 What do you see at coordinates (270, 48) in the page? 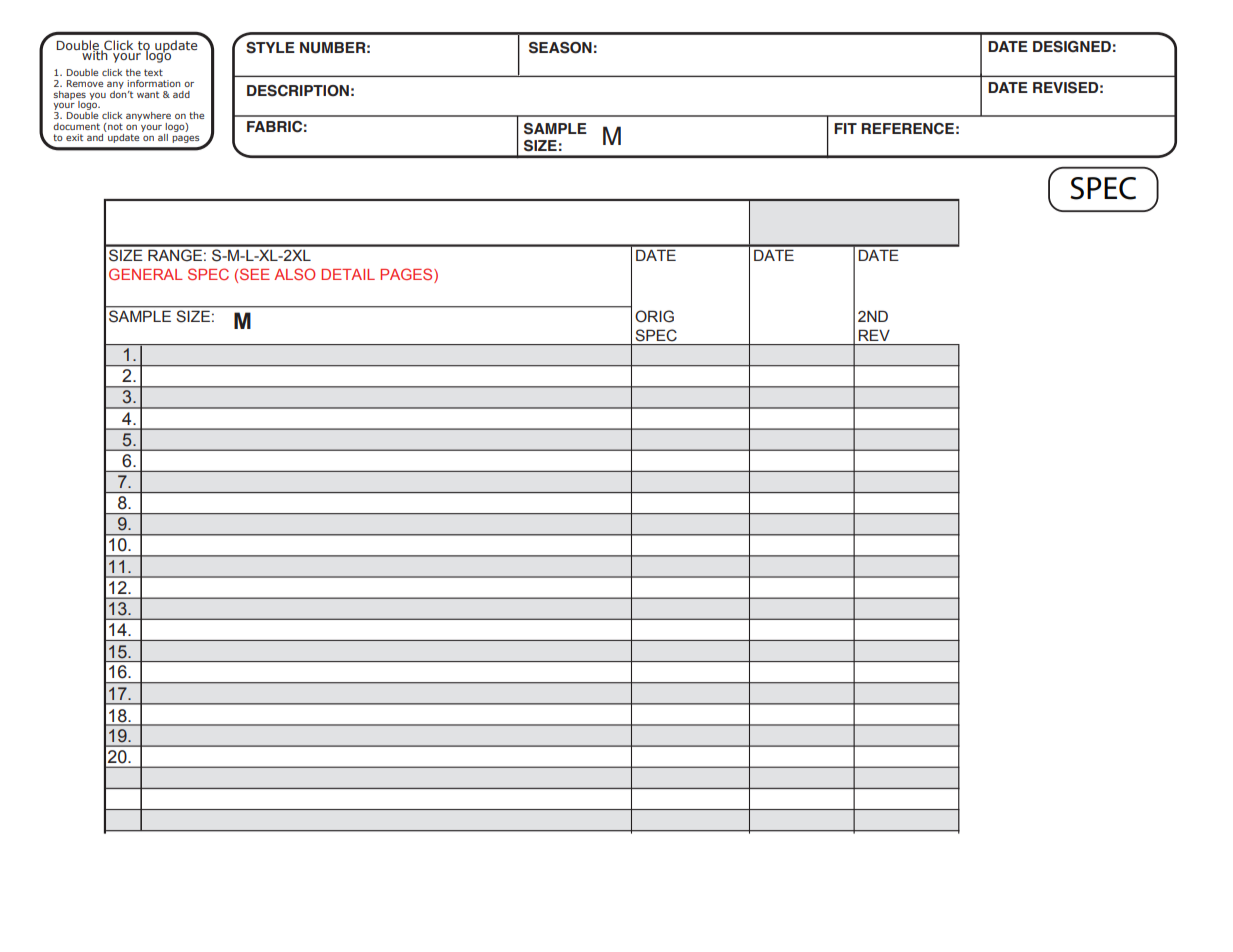
I see `STYLE` at bounding box center [270, 48].
